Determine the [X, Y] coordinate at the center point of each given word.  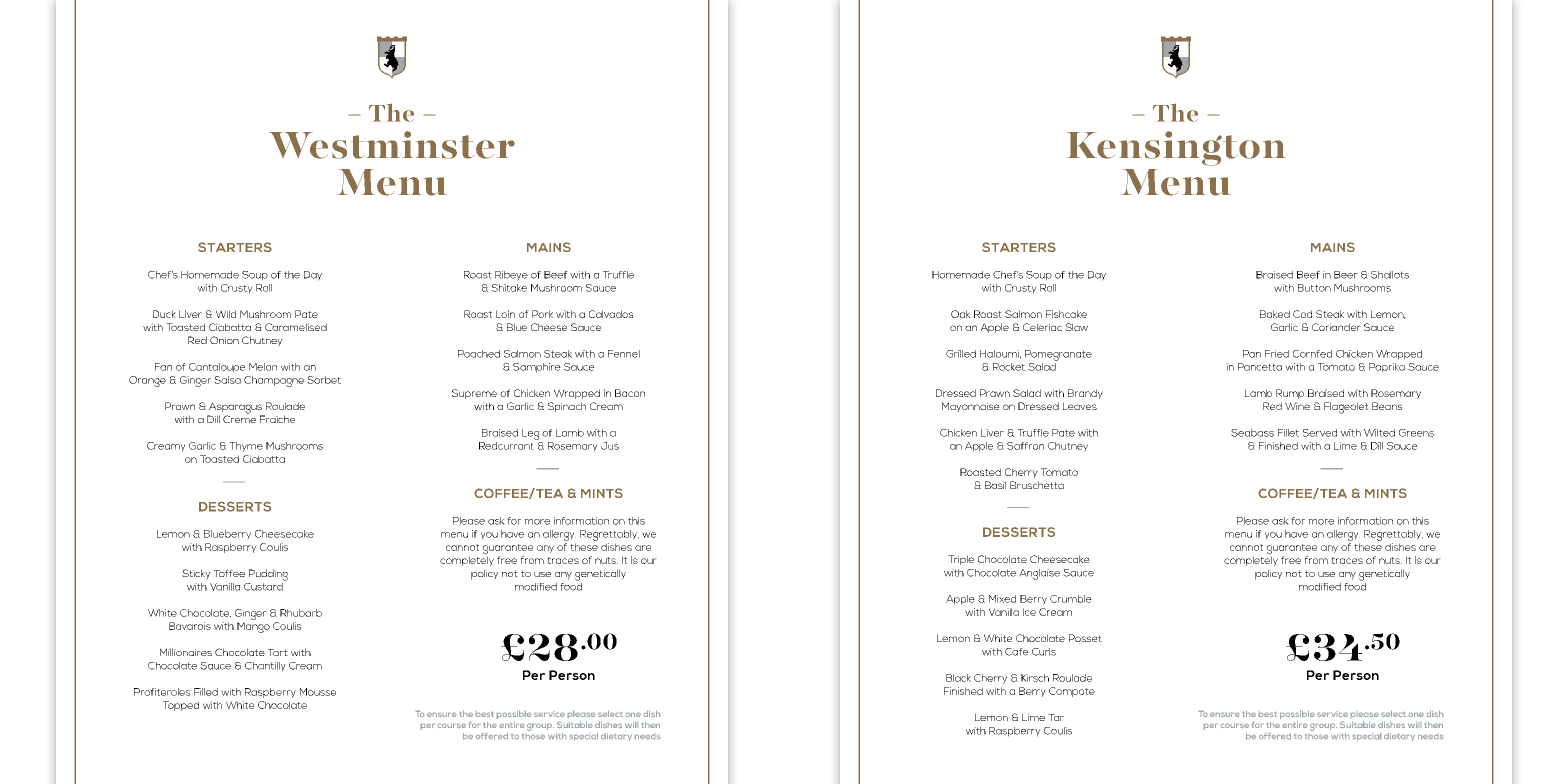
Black [958, 678]
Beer [1346, 275]
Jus [610, 446]
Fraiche [277, 419]
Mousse [318, 692]
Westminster [392, 145]
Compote [1072, 692]
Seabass [1252, 433]
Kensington [1176, 148]
